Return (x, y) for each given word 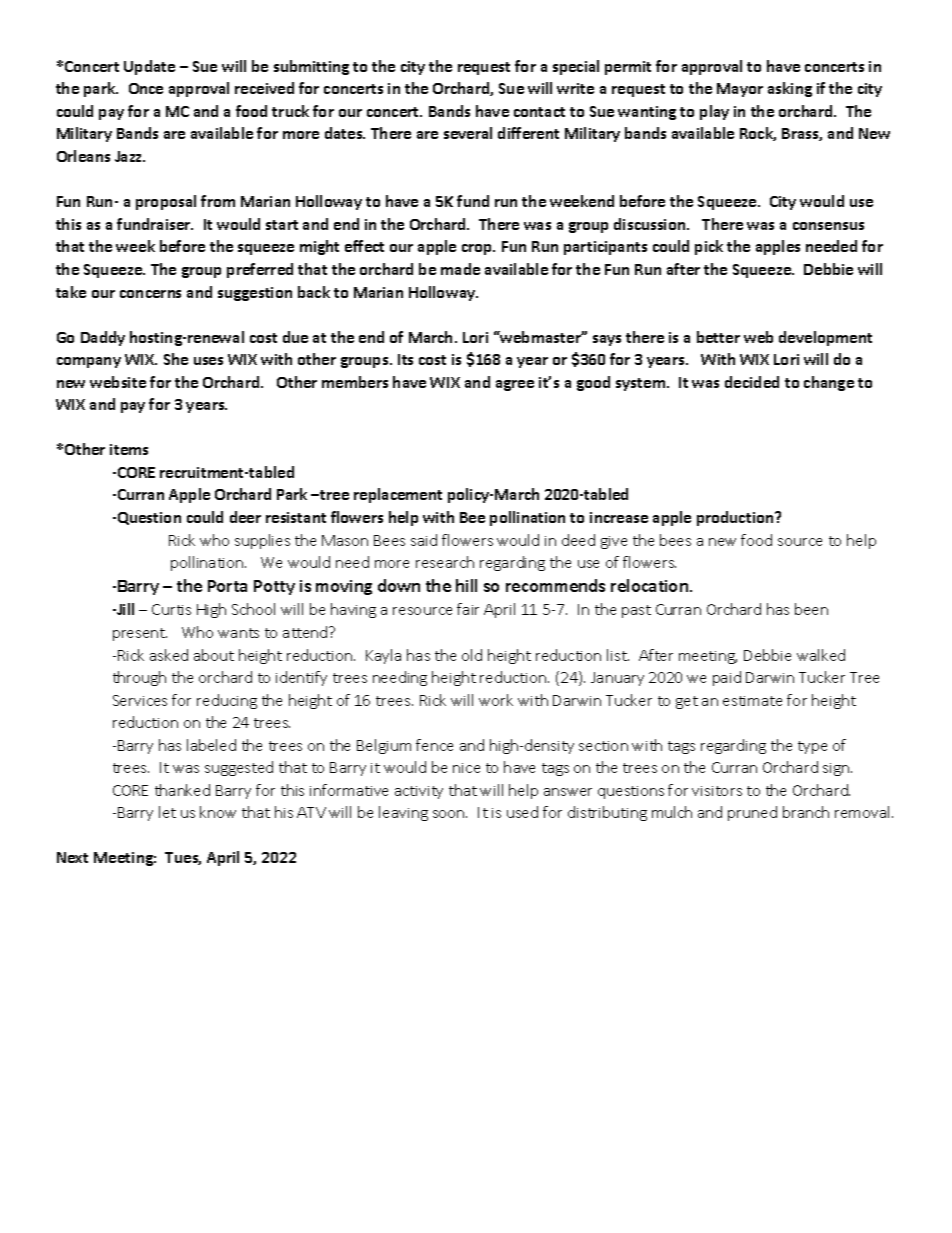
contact (539, 112)
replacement (398, 495)
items (129, 449)
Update (149, 67)
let (167, 812)
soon (450, 814)
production (736, 518)
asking (790, 89)
